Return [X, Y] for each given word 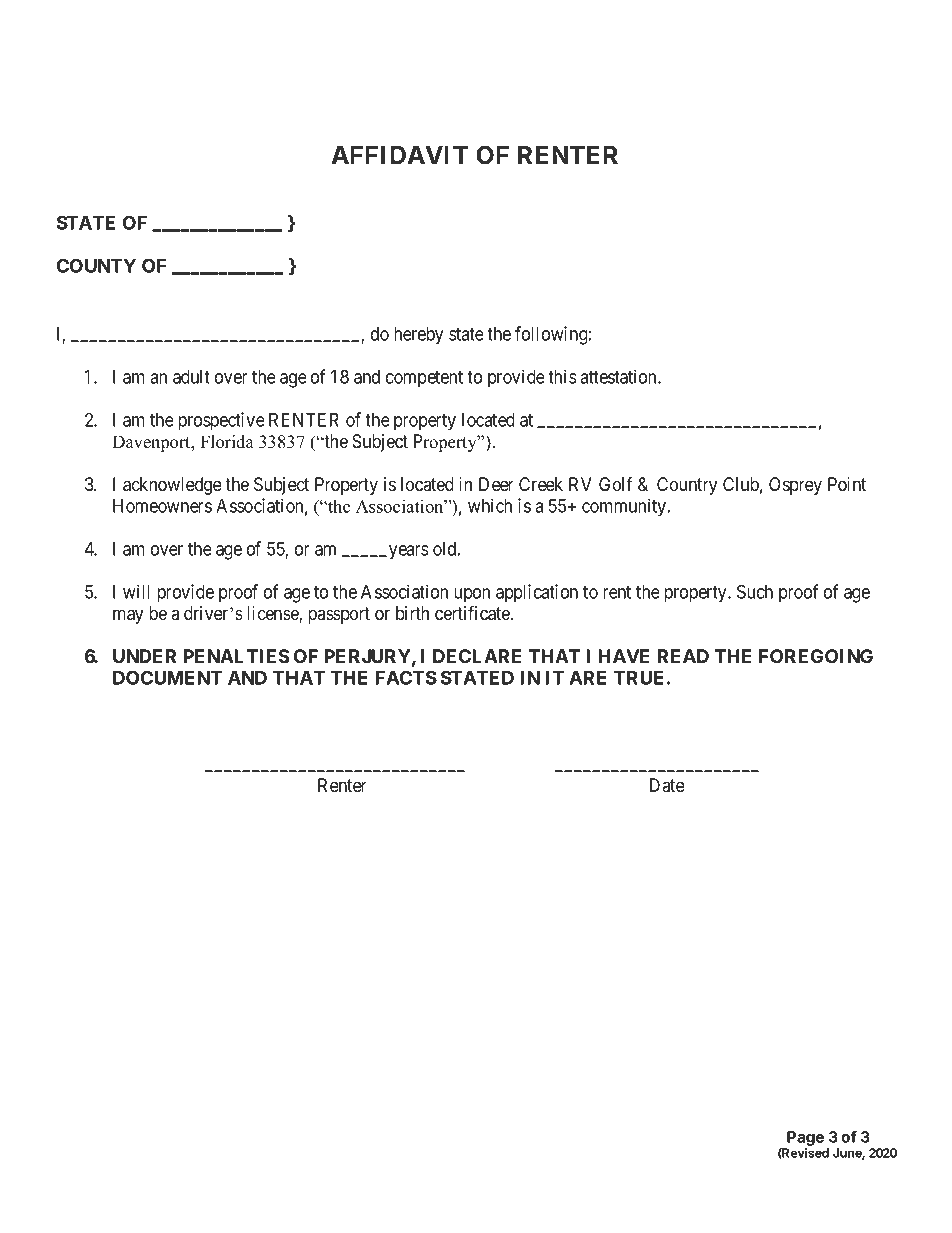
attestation [619, 376]
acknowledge [172, 486]
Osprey [795, 486]
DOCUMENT [167, 677]
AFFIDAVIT [399, 155]
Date [667, 785]
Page [804, 1140]
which [490, 505]
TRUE [639, 678]
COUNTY [96, 265]
